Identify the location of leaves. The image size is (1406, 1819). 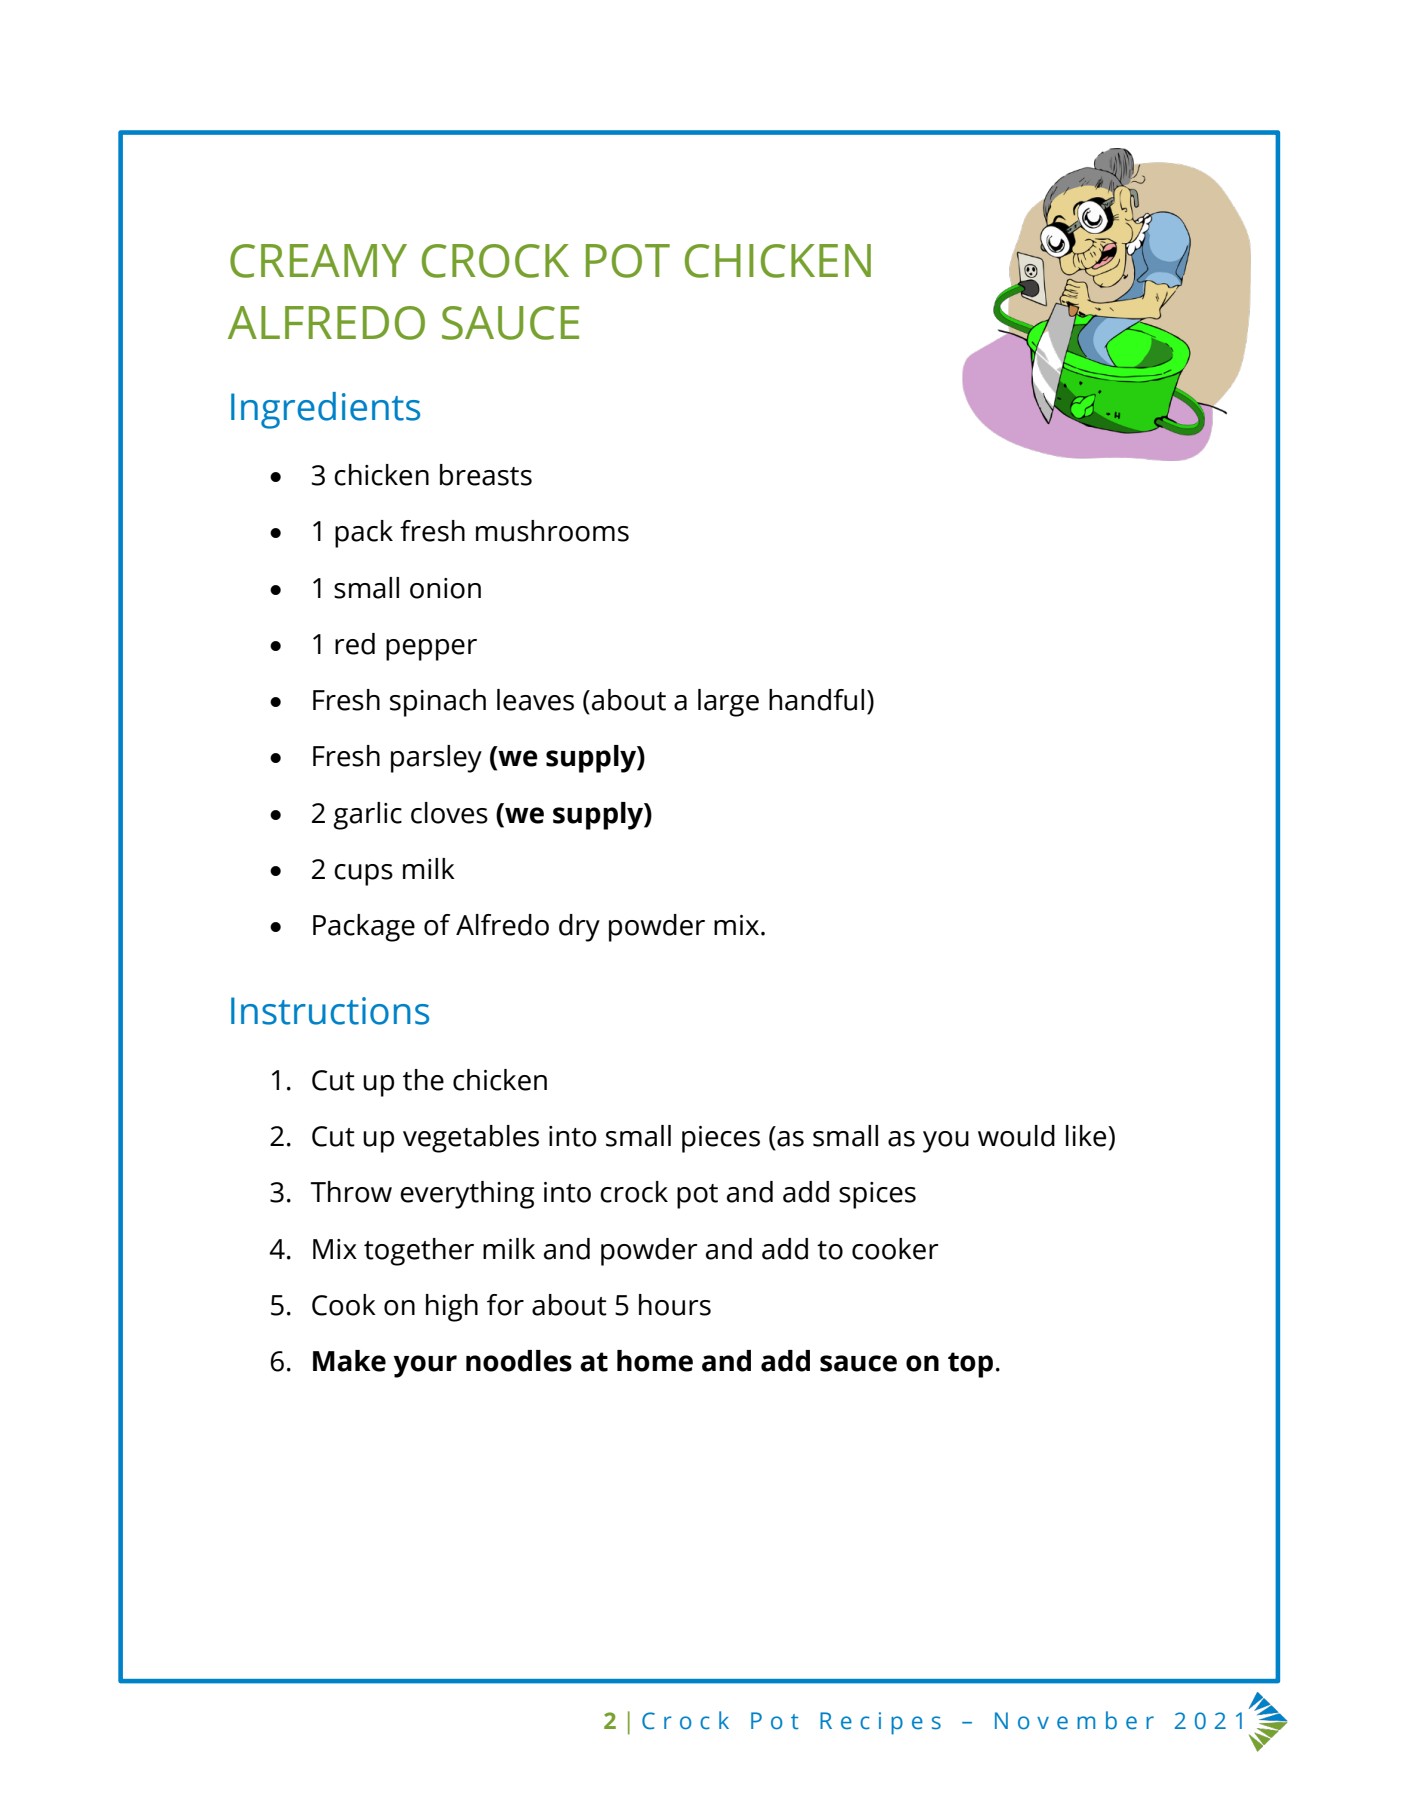
(535, 700).
